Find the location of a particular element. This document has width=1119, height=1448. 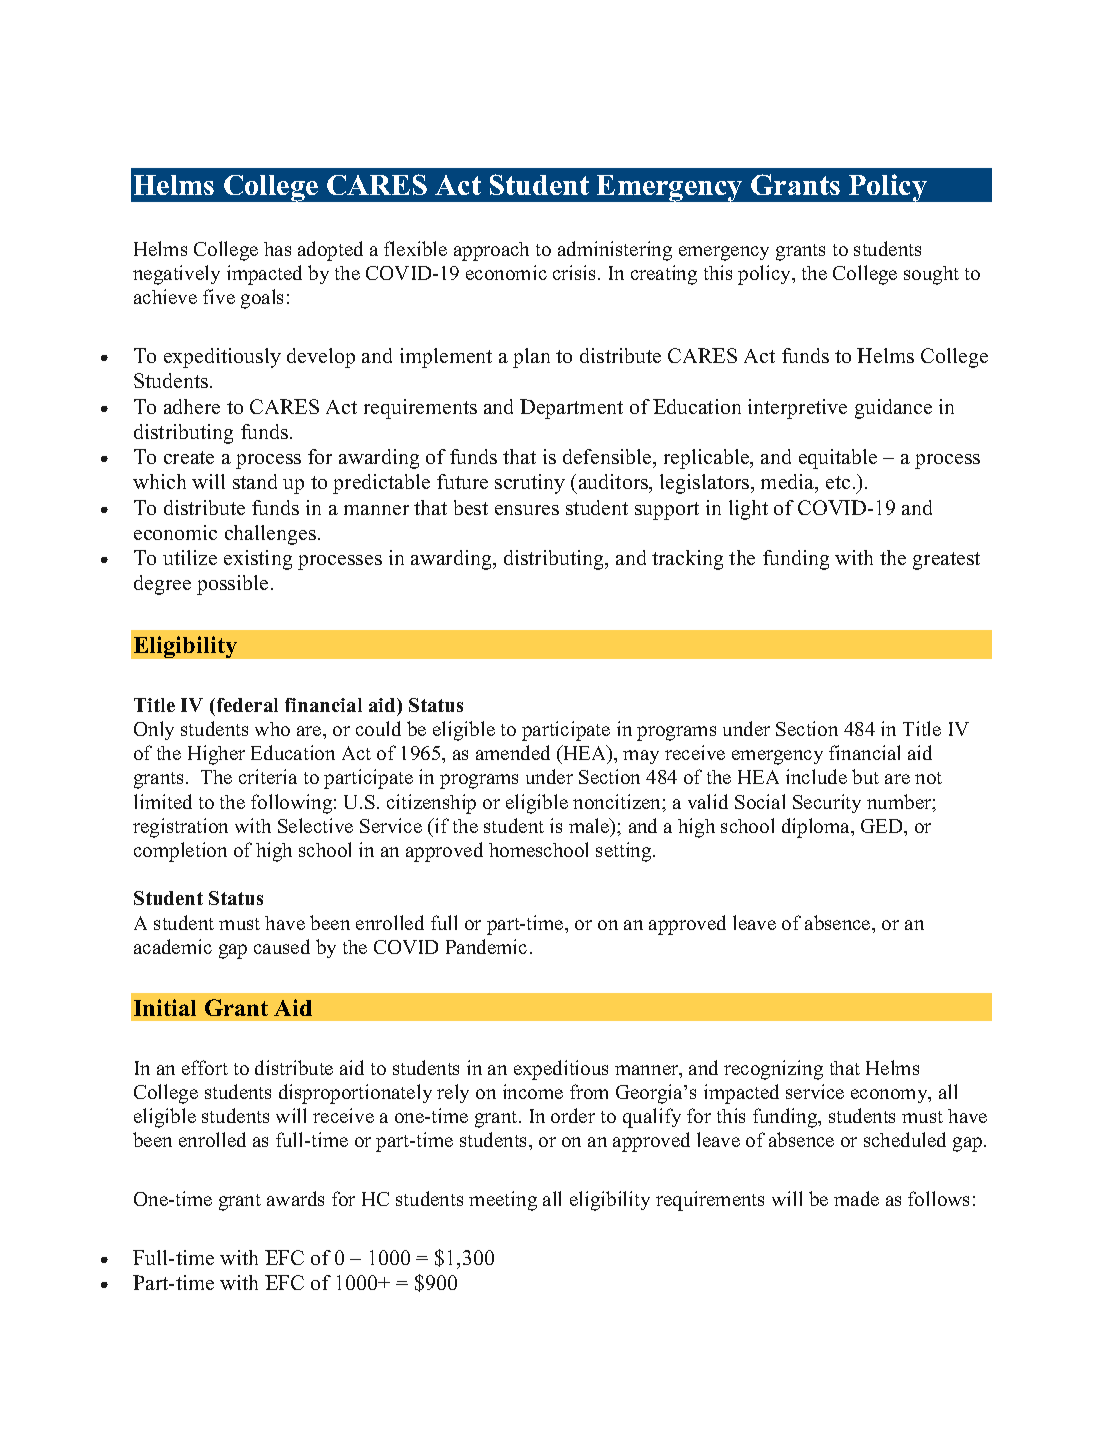

include is located at coordinates (816, 776).
